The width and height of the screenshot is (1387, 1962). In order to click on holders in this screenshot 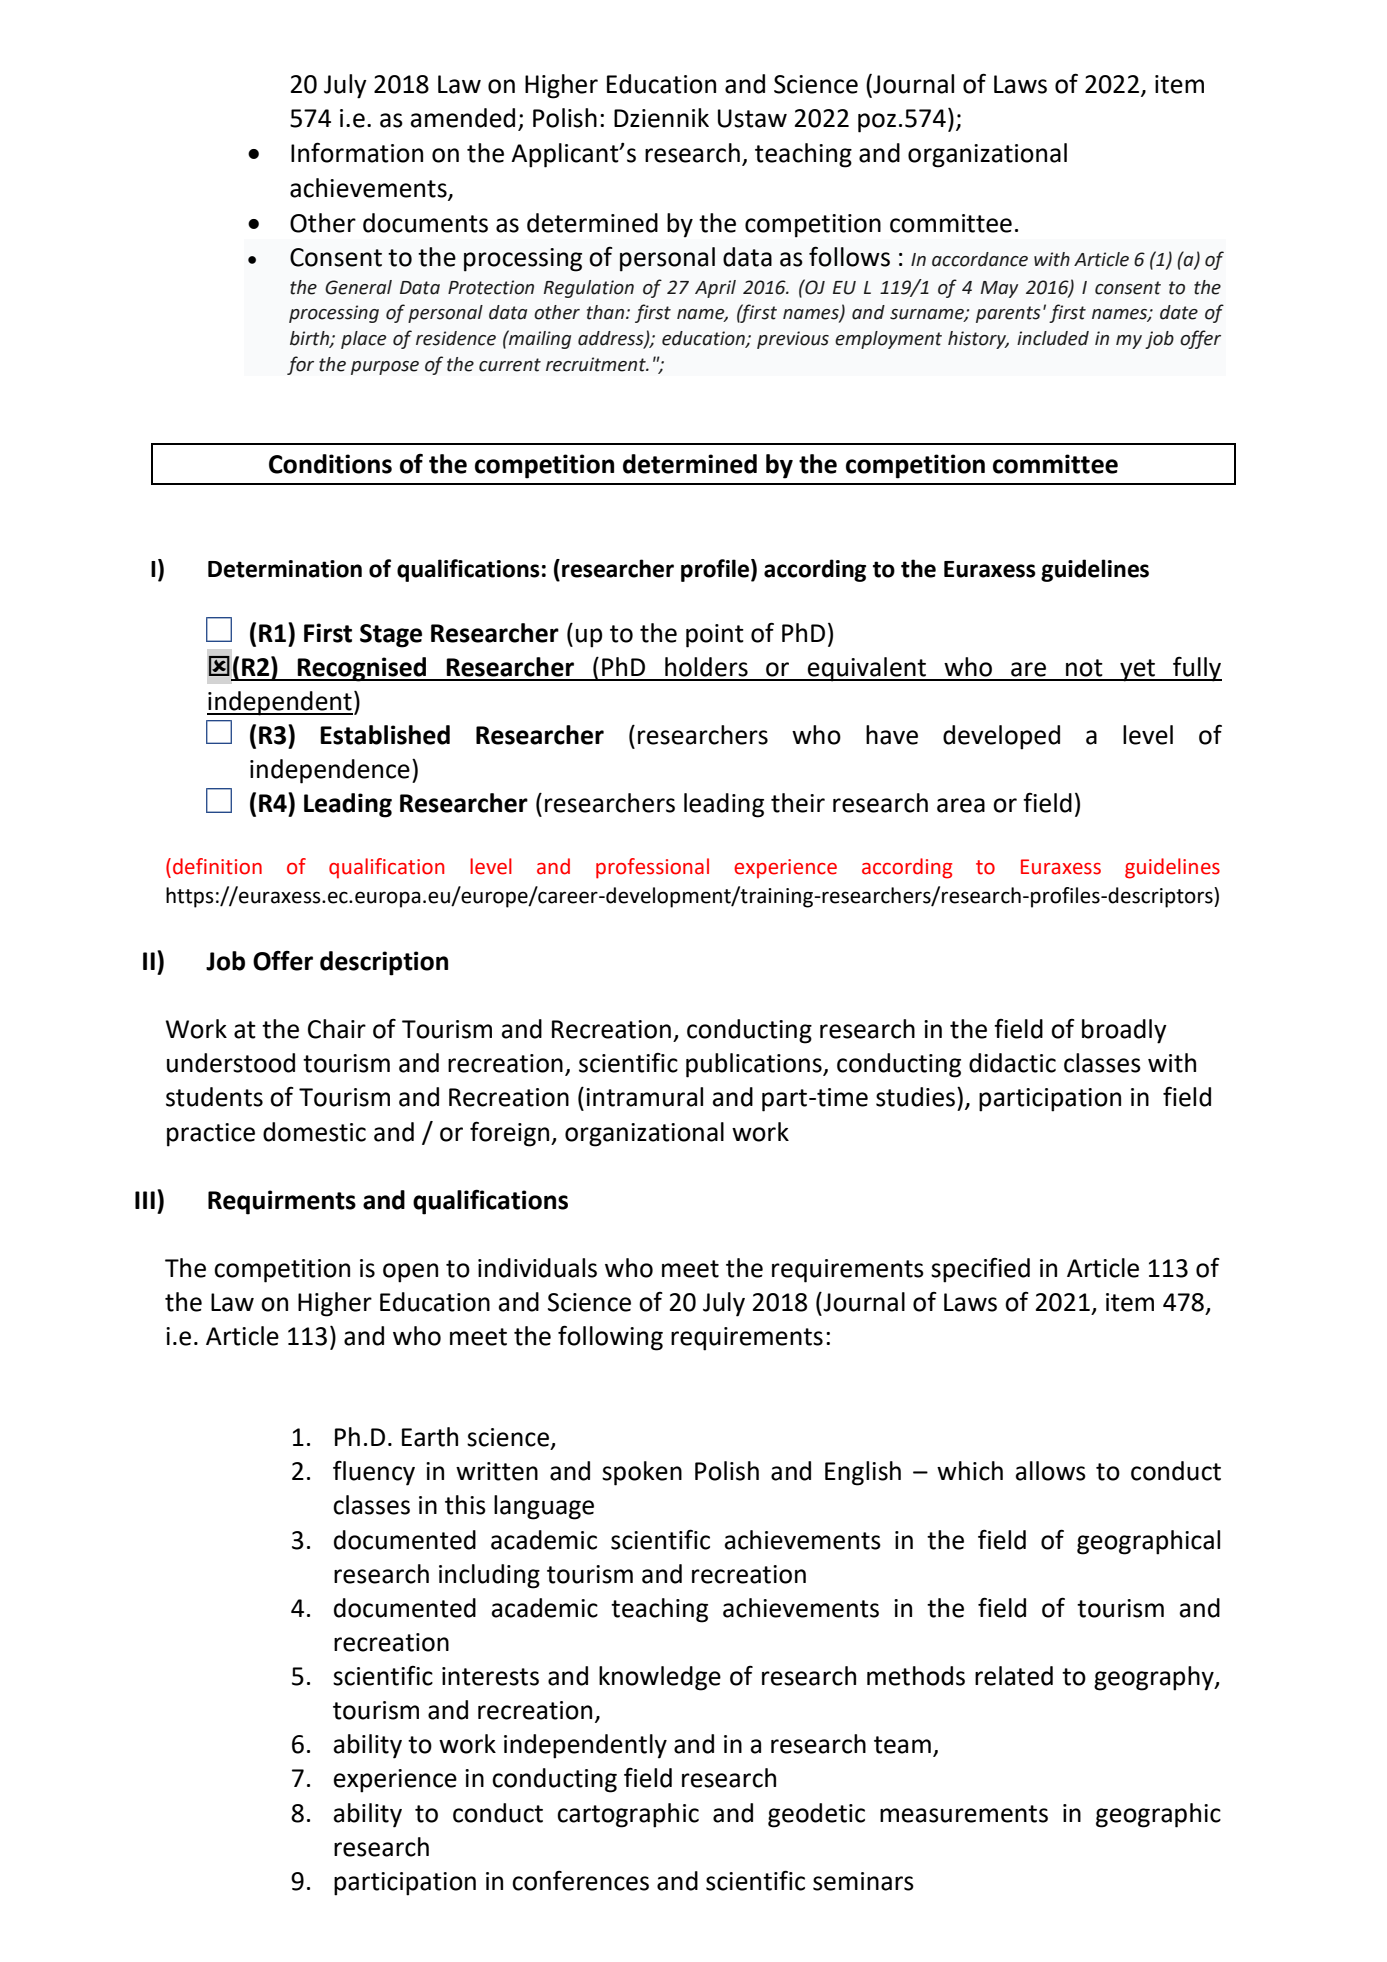, I will do `click(706, 667)`.
